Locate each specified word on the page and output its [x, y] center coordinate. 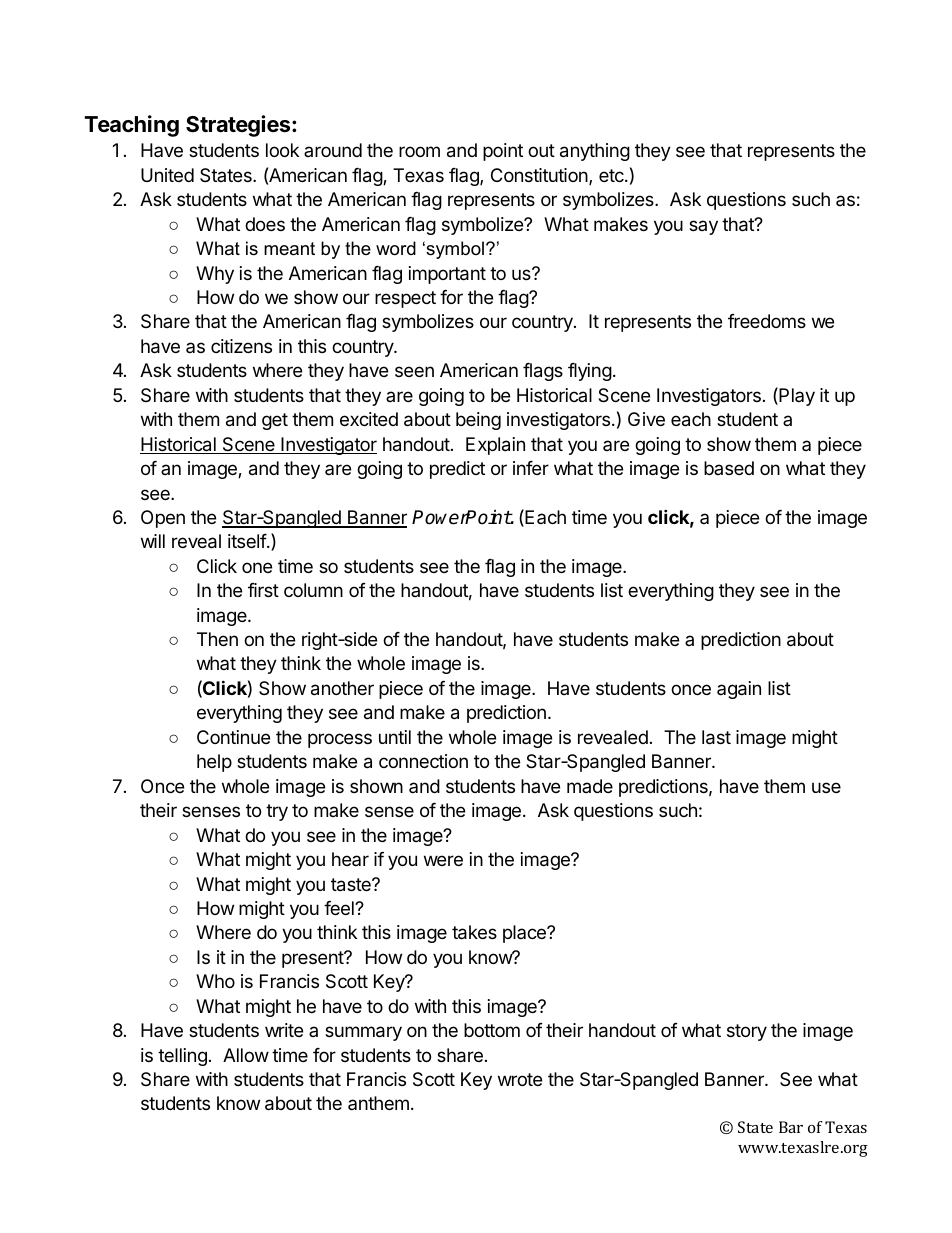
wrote [520, 1079]
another [342, 688]
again [739, 690]
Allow [246, 1055]
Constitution [540, 176]
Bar [791, 1127]
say [703, 227]
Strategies [239, 126]
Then [217, 639]
